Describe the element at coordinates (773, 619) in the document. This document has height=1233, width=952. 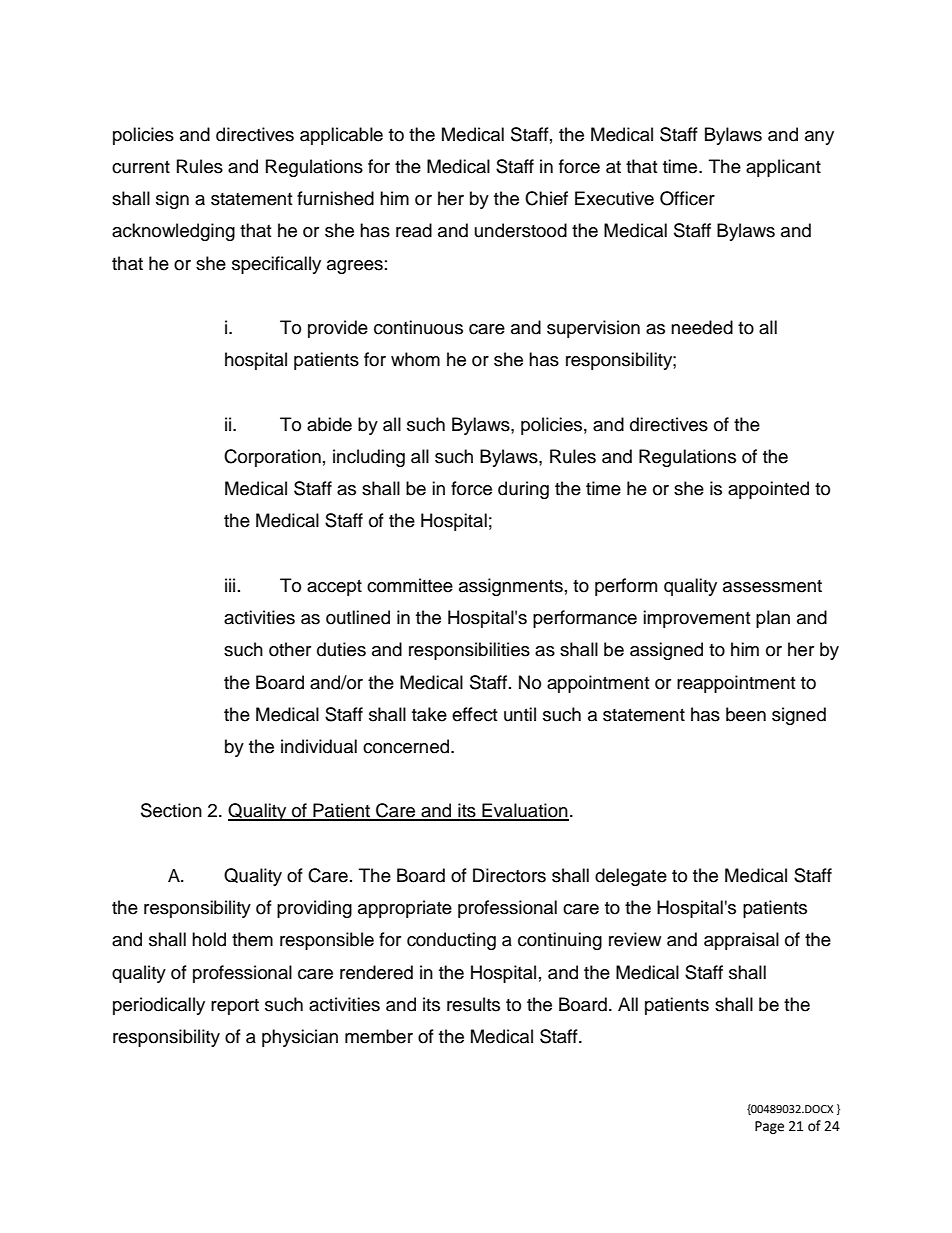
I see `plan` at that location.
